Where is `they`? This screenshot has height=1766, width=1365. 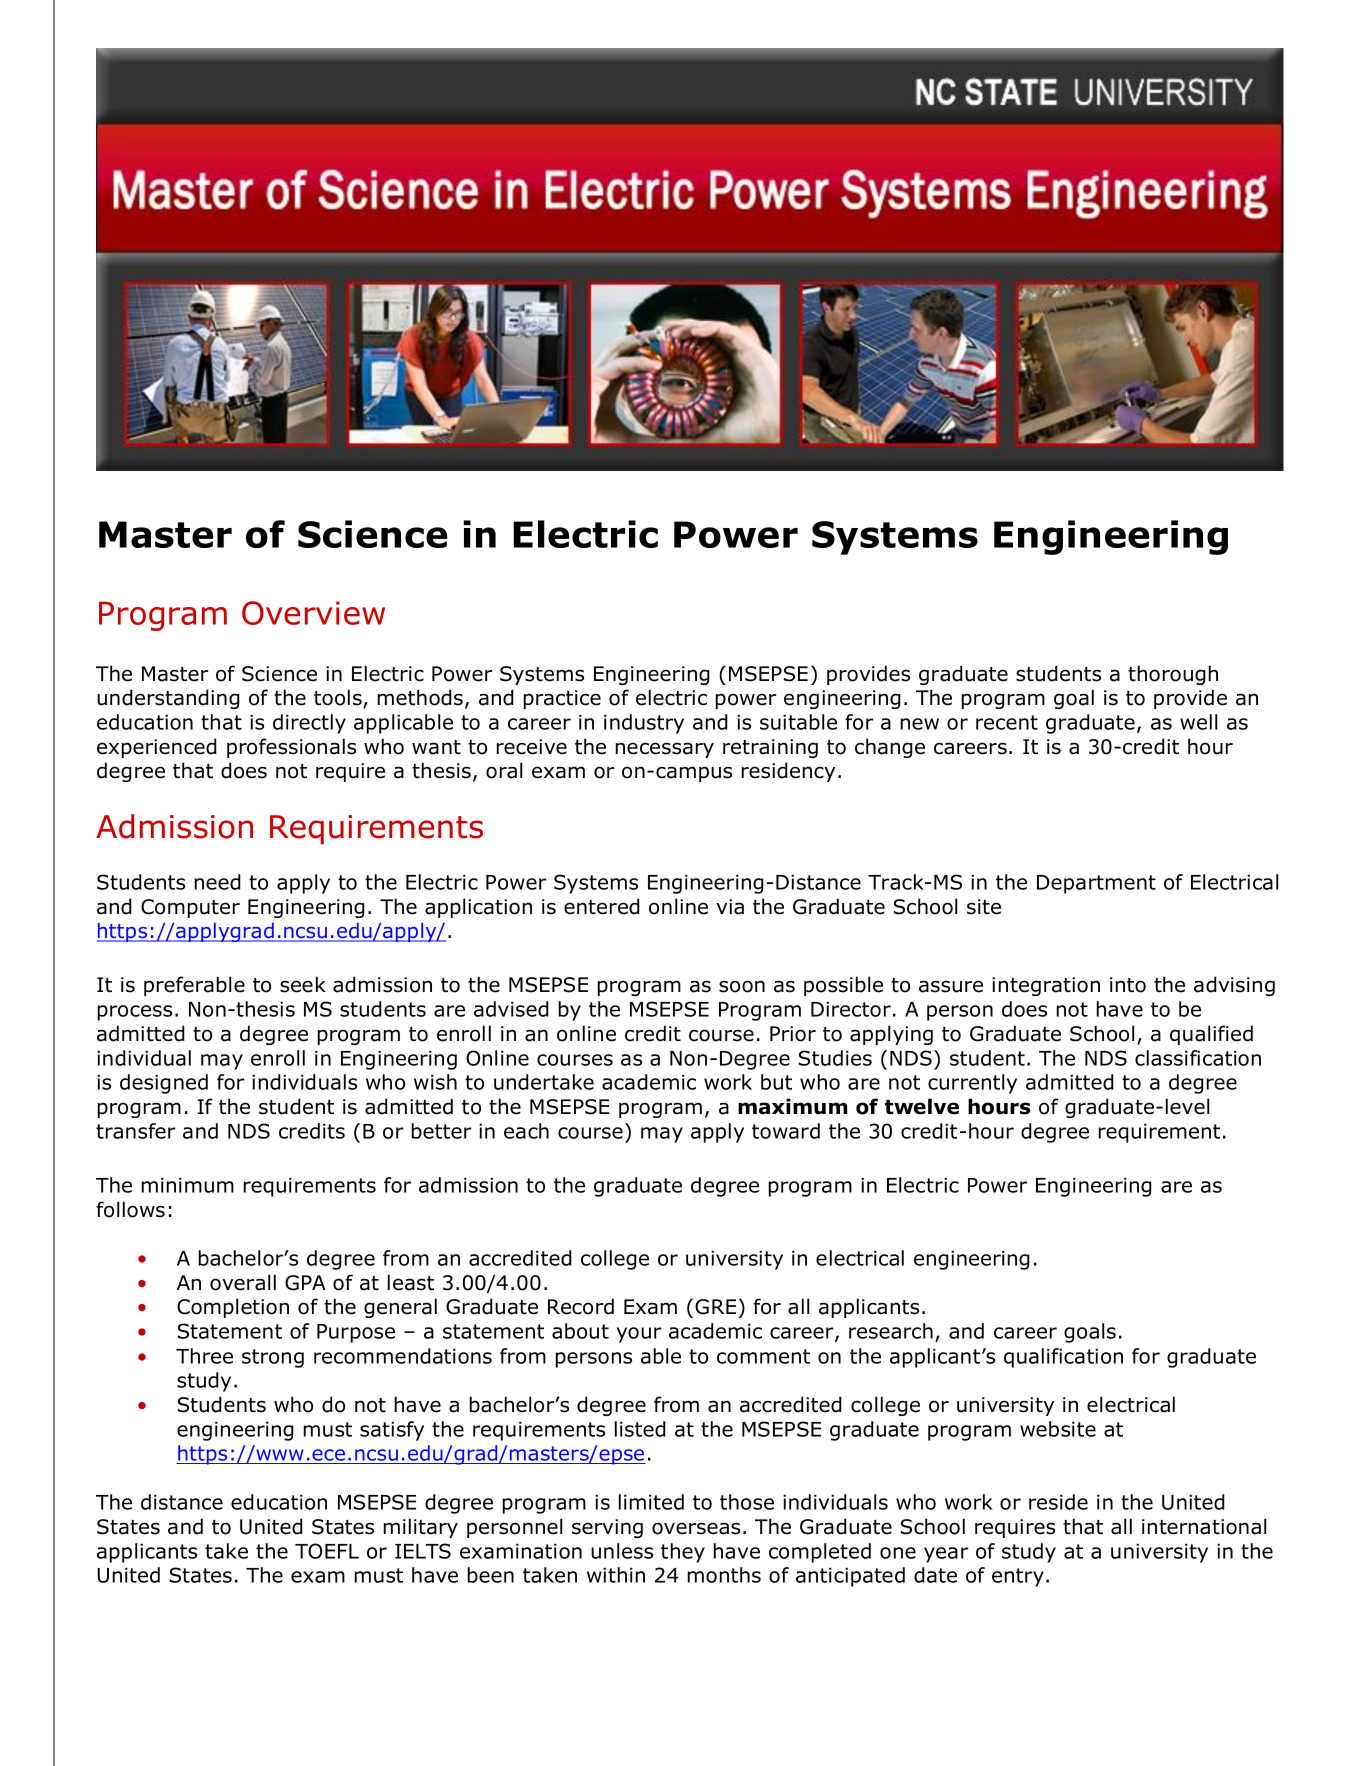 they is located at coordinates (683, 1553).
